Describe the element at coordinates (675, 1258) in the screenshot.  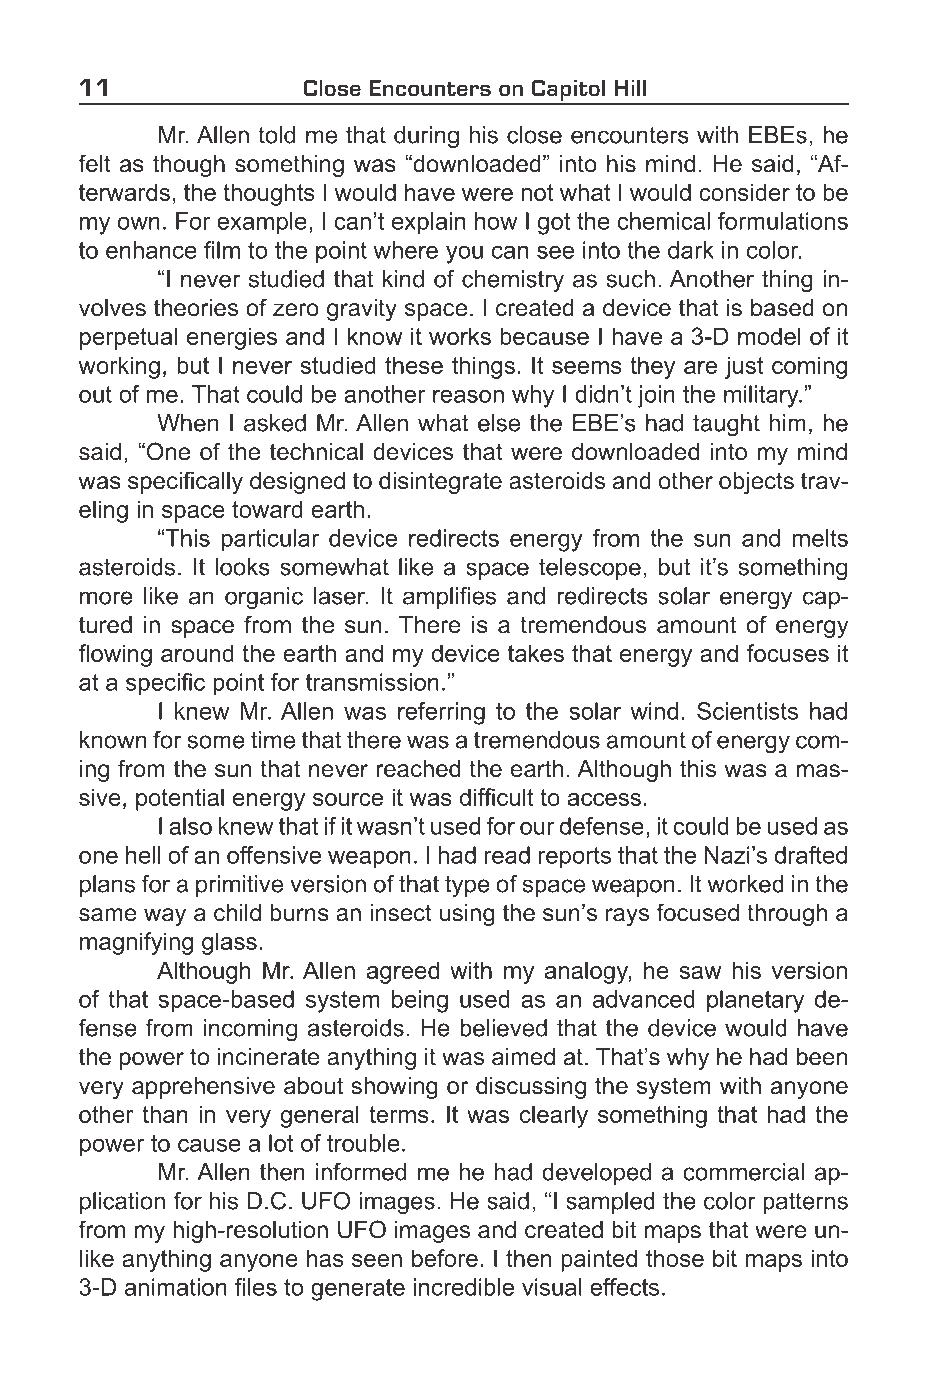
I see `those` at that location.
